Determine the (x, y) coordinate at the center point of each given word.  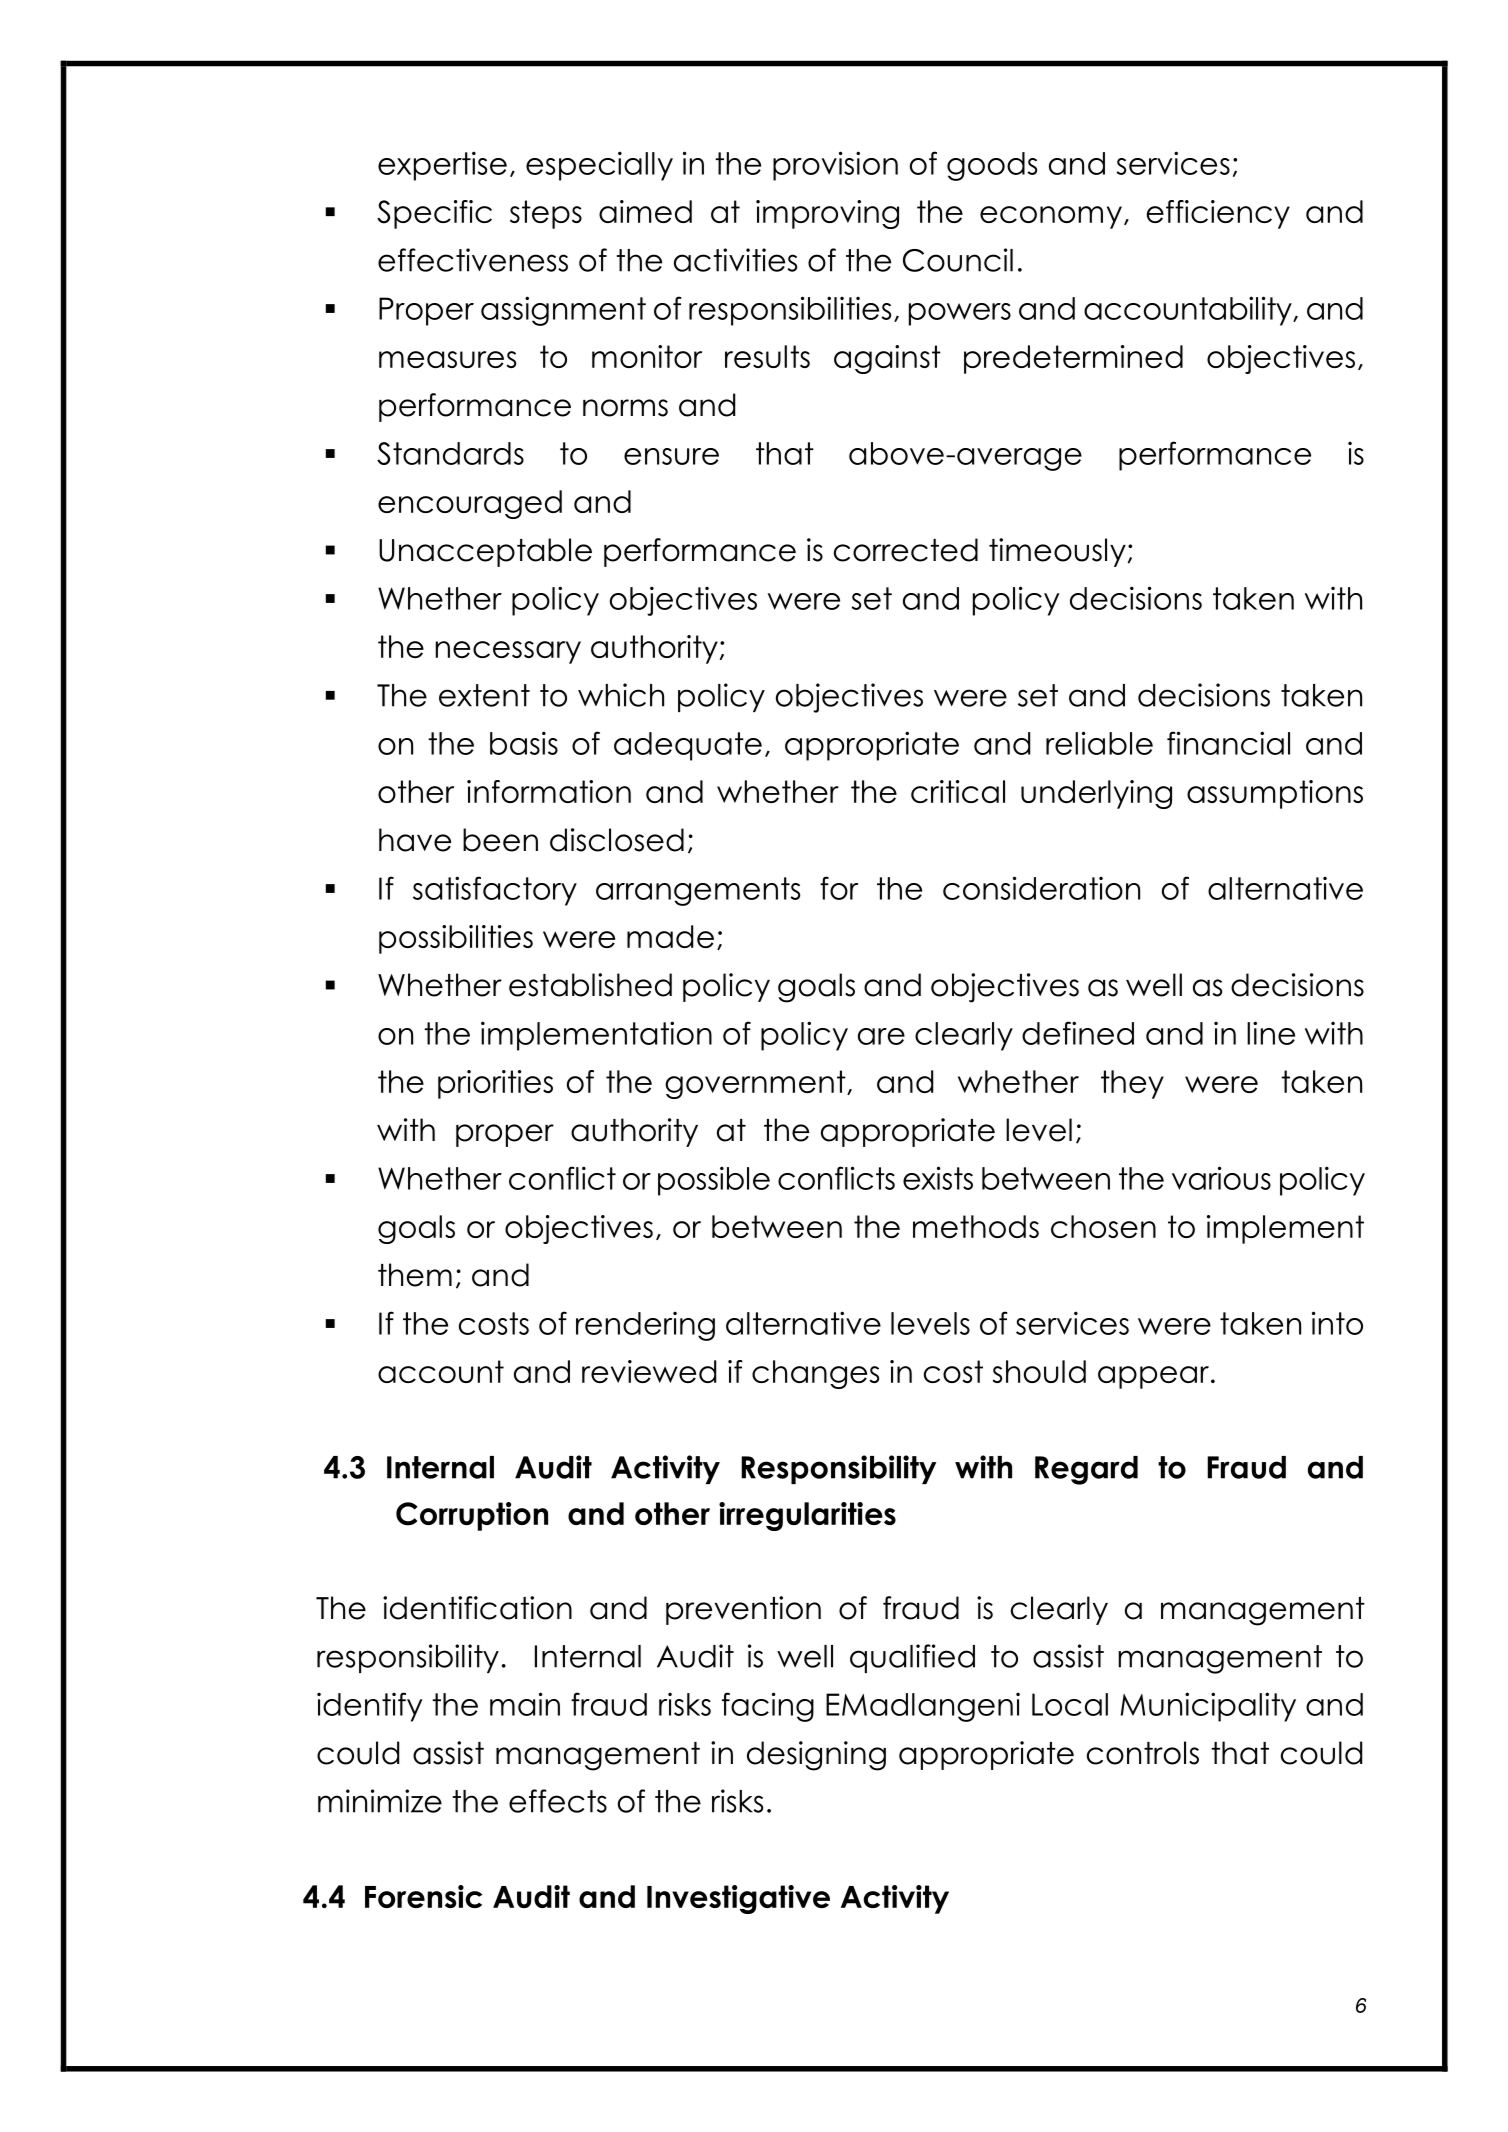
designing (816, 1756)
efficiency (1218, 214)
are (881, 1036)
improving (827, 214)
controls (1143, 1753)
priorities (495, 1084)
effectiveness (473, 260)
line (1271, 1033)
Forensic (423, 1896)
